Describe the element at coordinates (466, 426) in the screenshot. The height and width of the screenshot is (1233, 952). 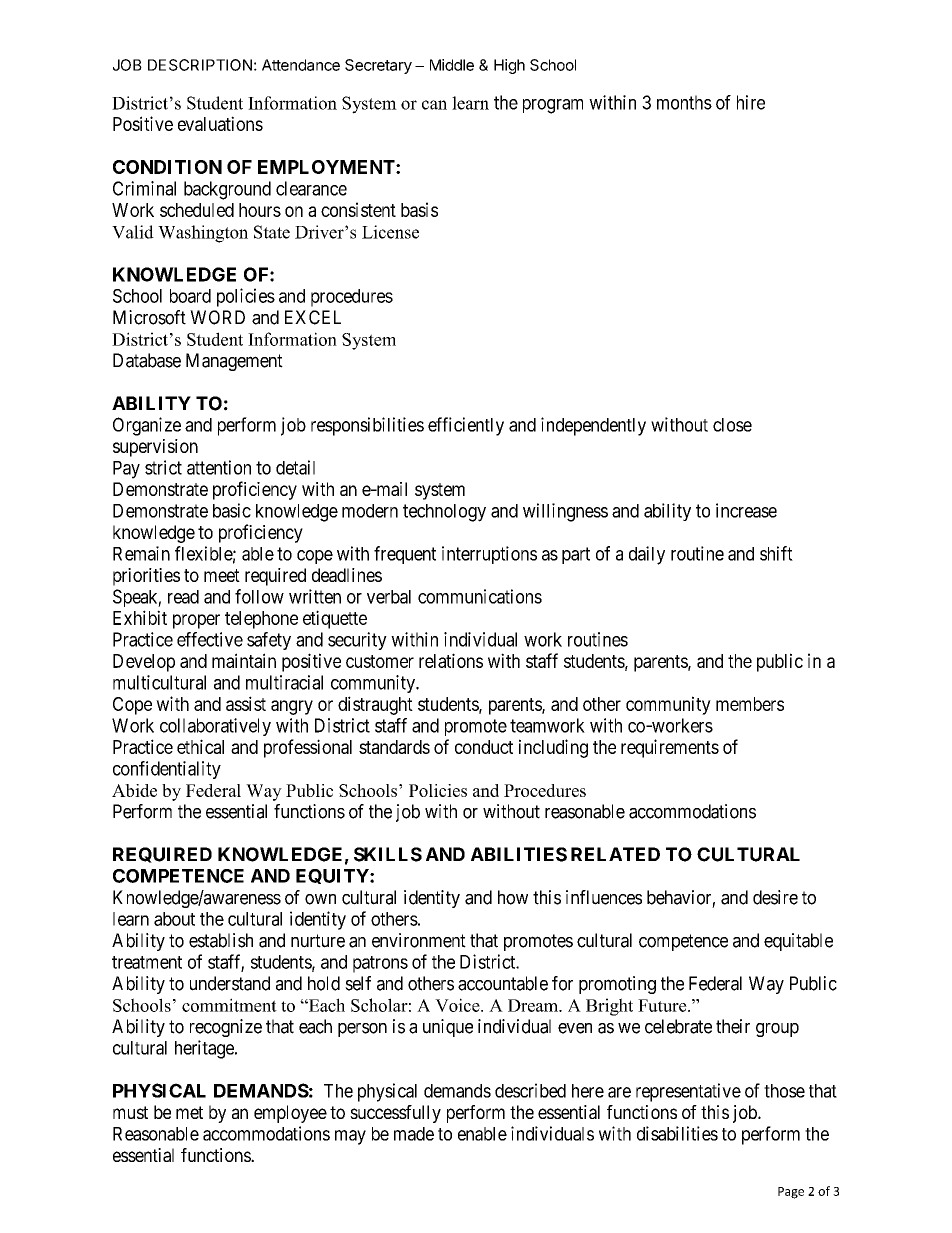
I see `efficiently` at that location.
